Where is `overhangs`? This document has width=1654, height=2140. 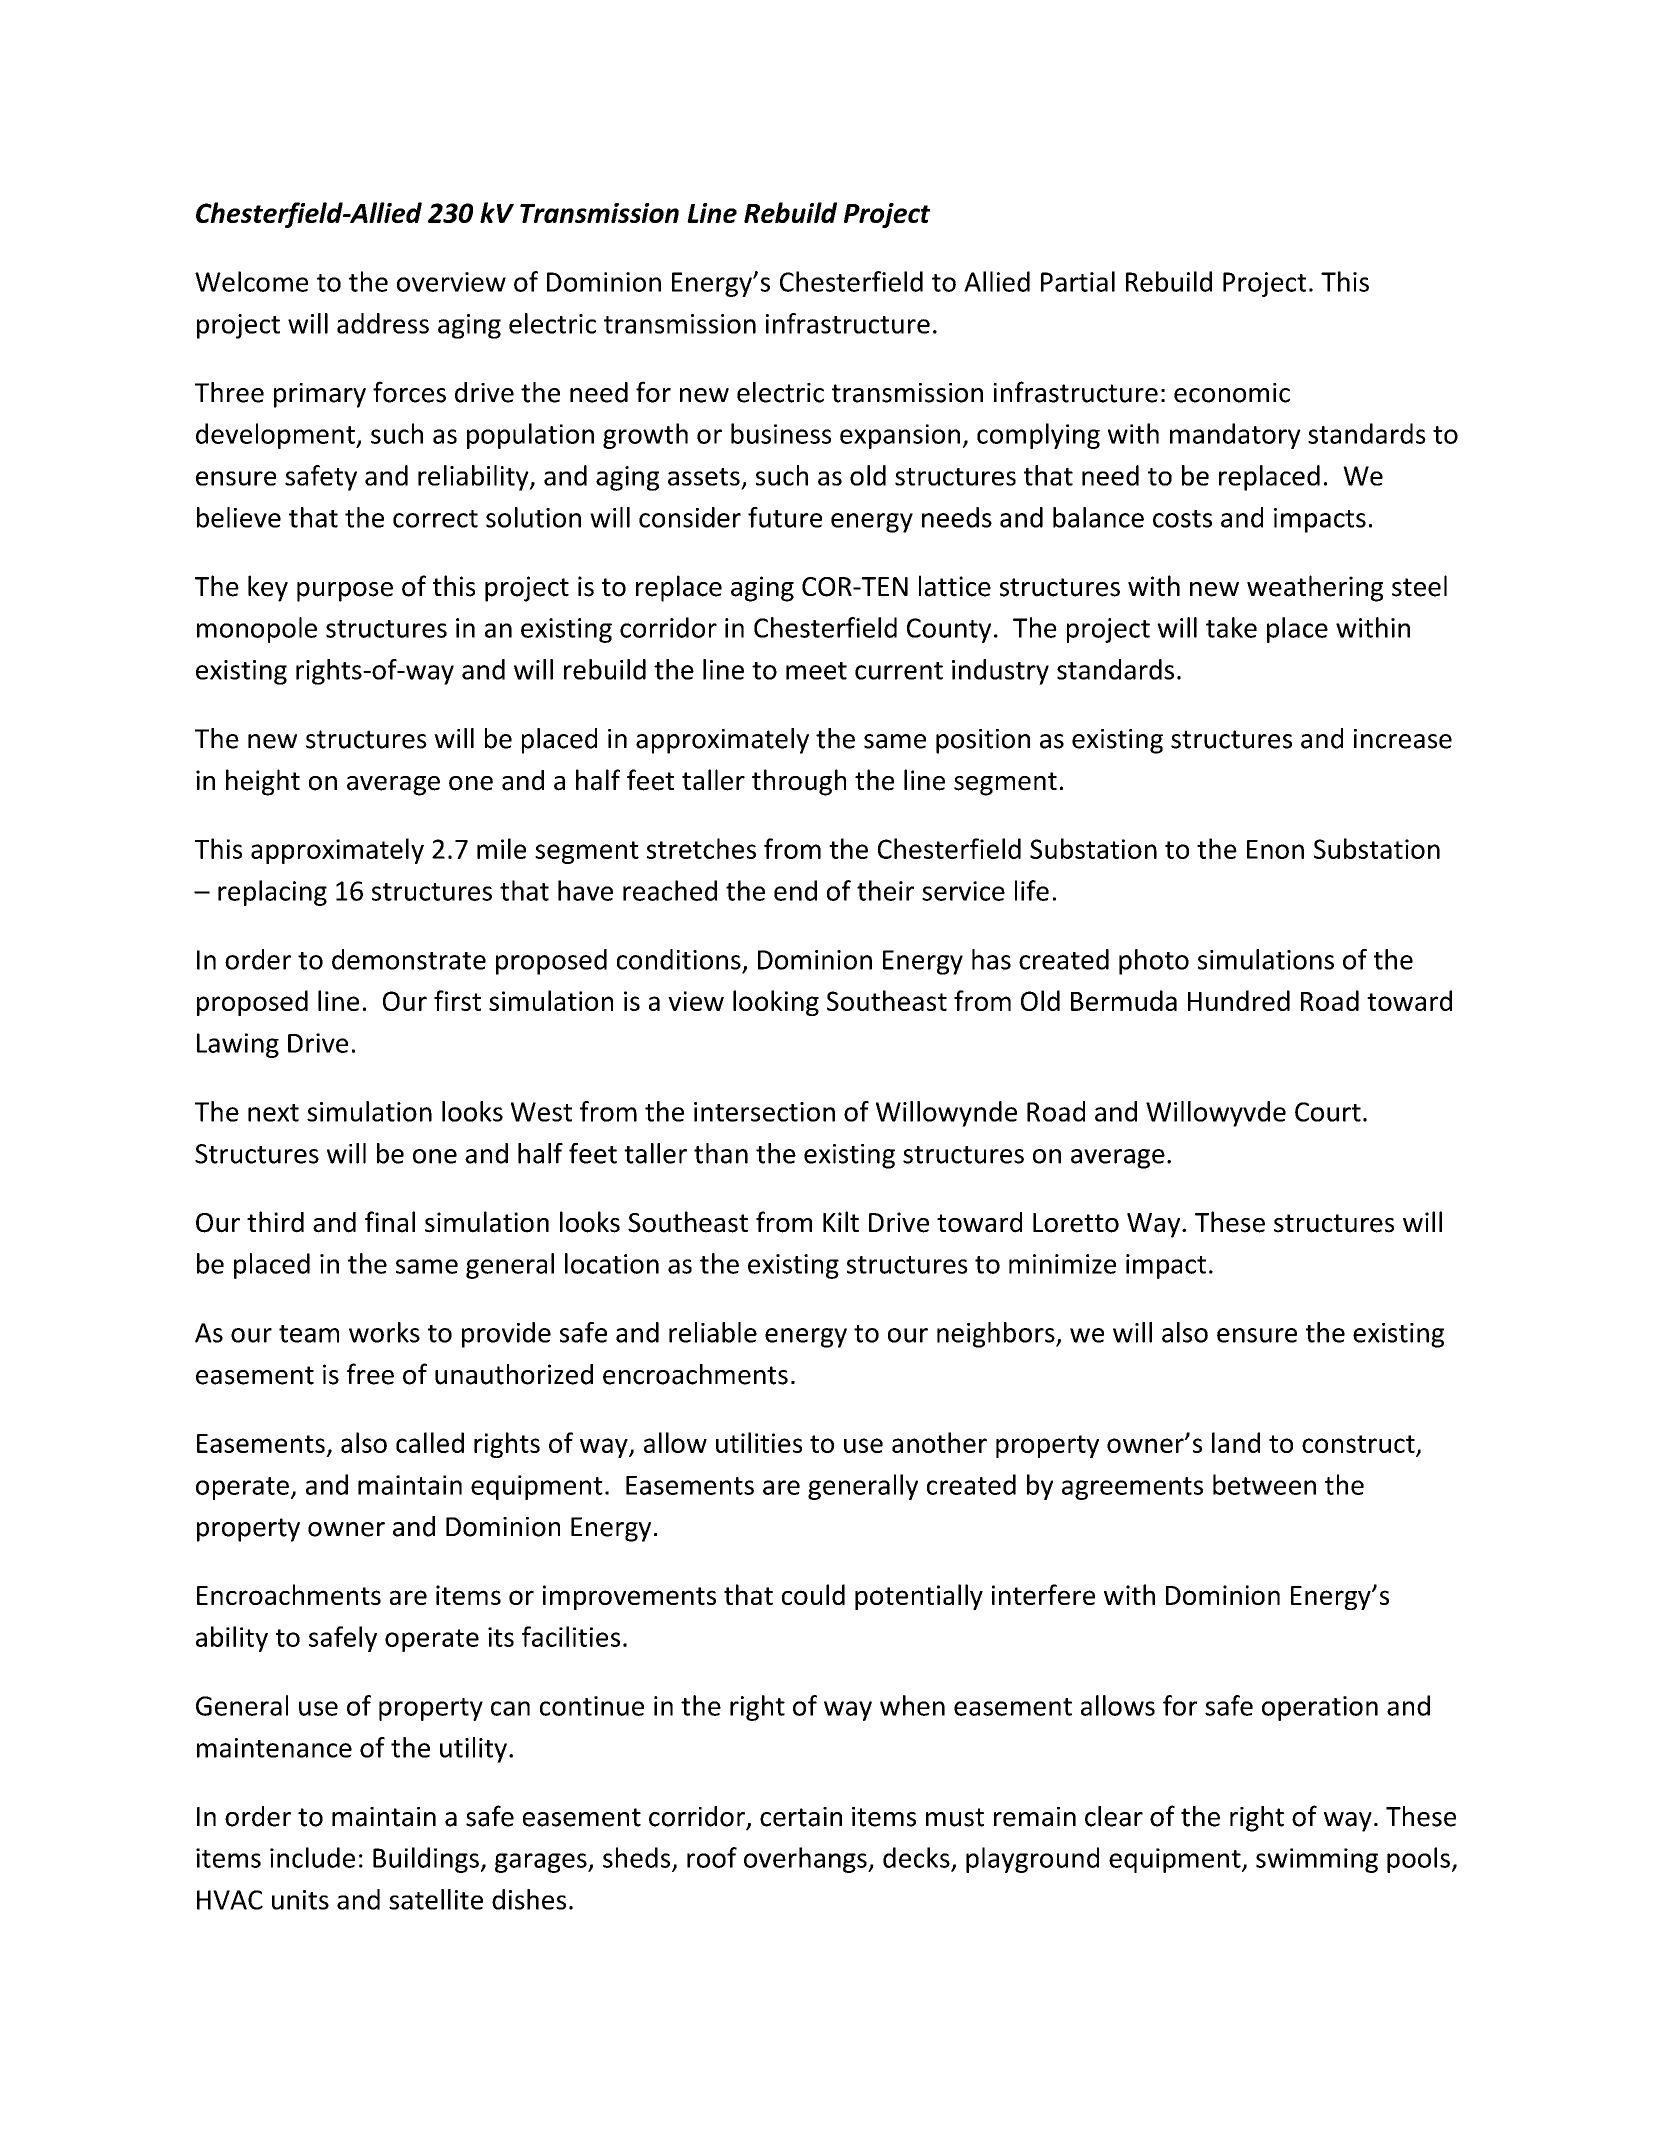
overhangs is located at coordinates (806, 1860).
